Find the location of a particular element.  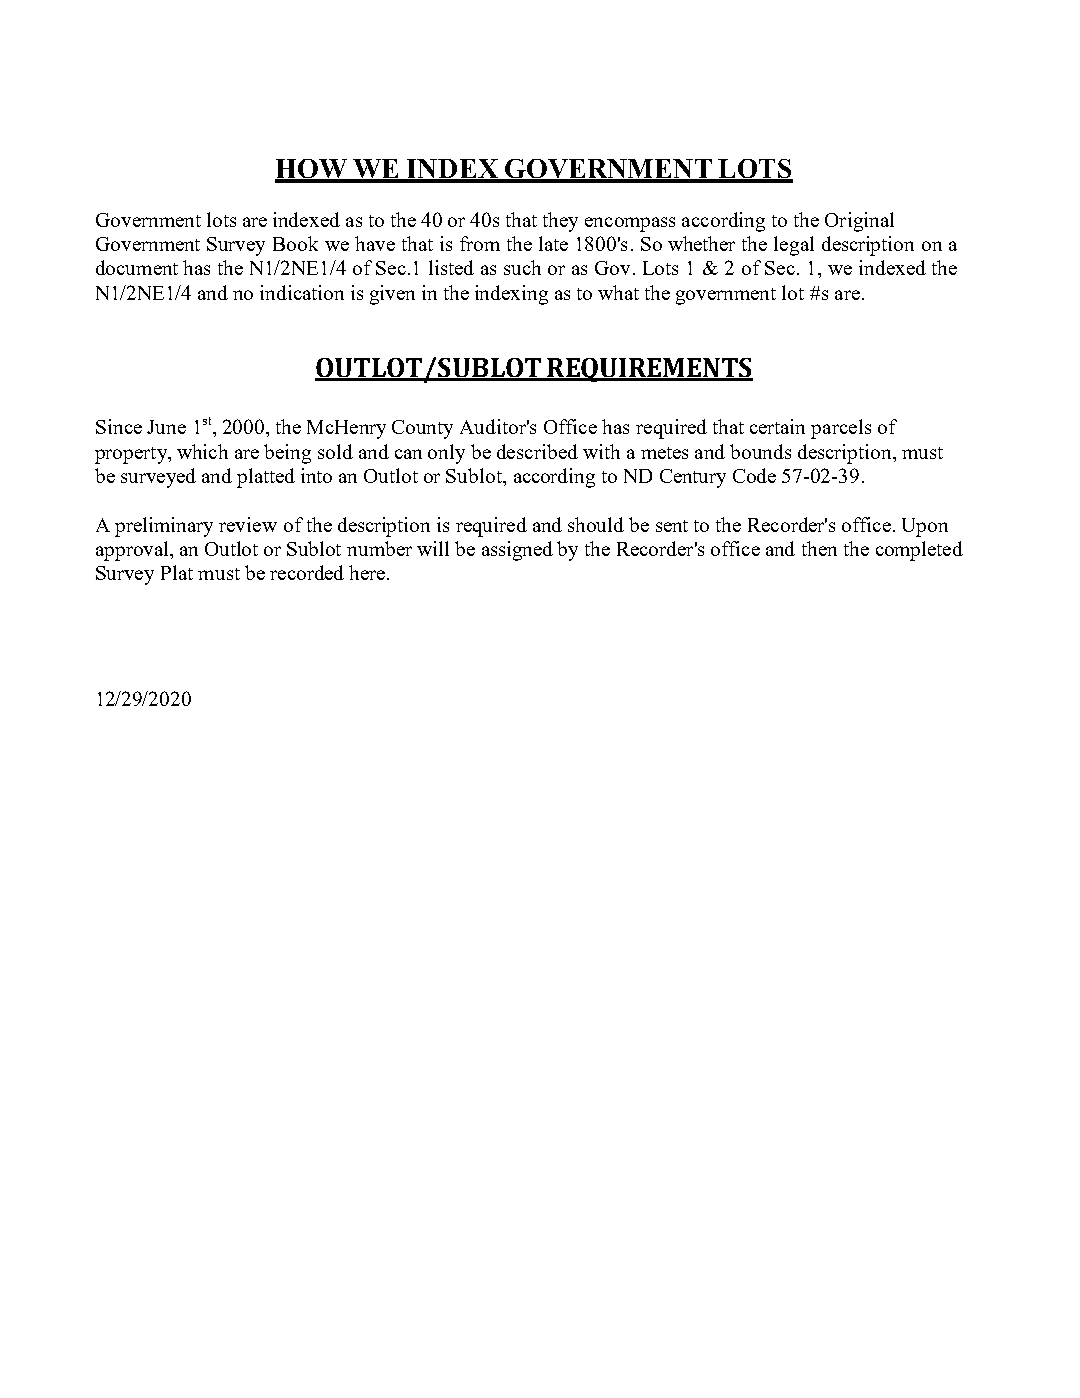

Original is located at coordinates (859, 222).
